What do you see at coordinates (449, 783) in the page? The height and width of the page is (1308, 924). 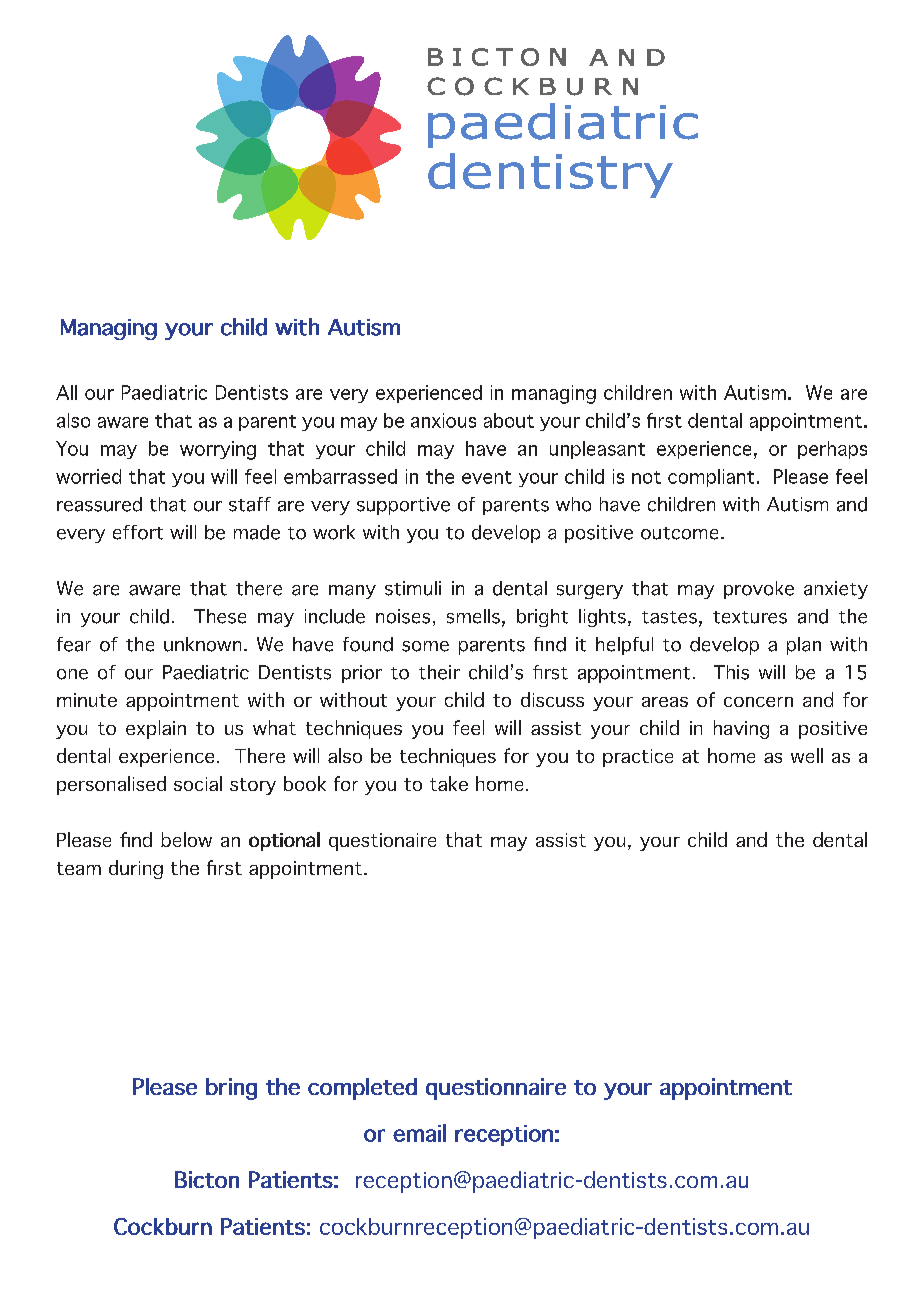 I see `take` at bounding box center [449, 783].
